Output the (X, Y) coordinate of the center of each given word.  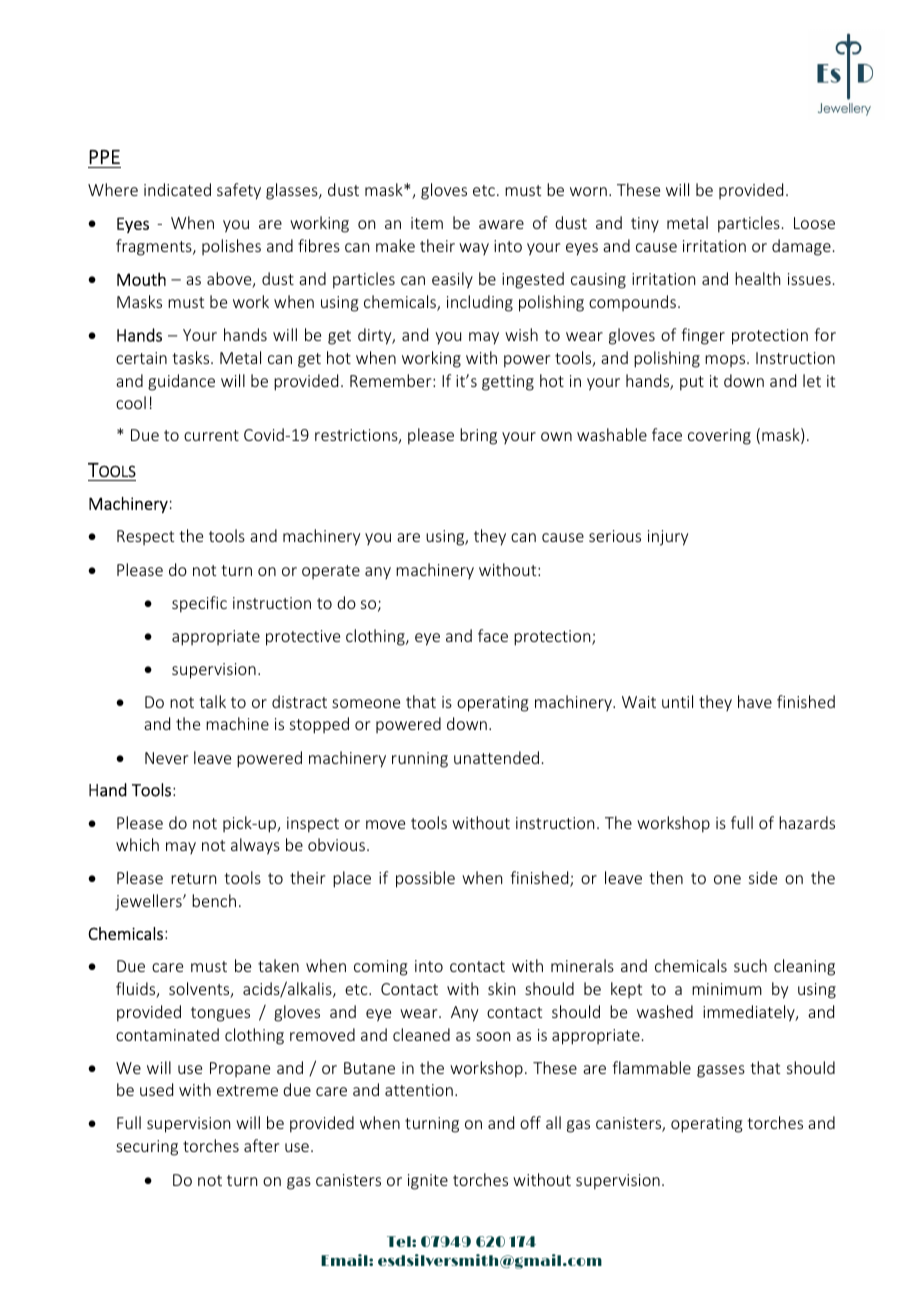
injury (668, 538)
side (763, 877)
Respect (145, 537)
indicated (177, 189)
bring (478, 436)
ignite (428, 1182)
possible (425, 879)
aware (501, 224)
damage (801, 247)
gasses (721, 1071)
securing (147, 1148)
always (255, 846)
